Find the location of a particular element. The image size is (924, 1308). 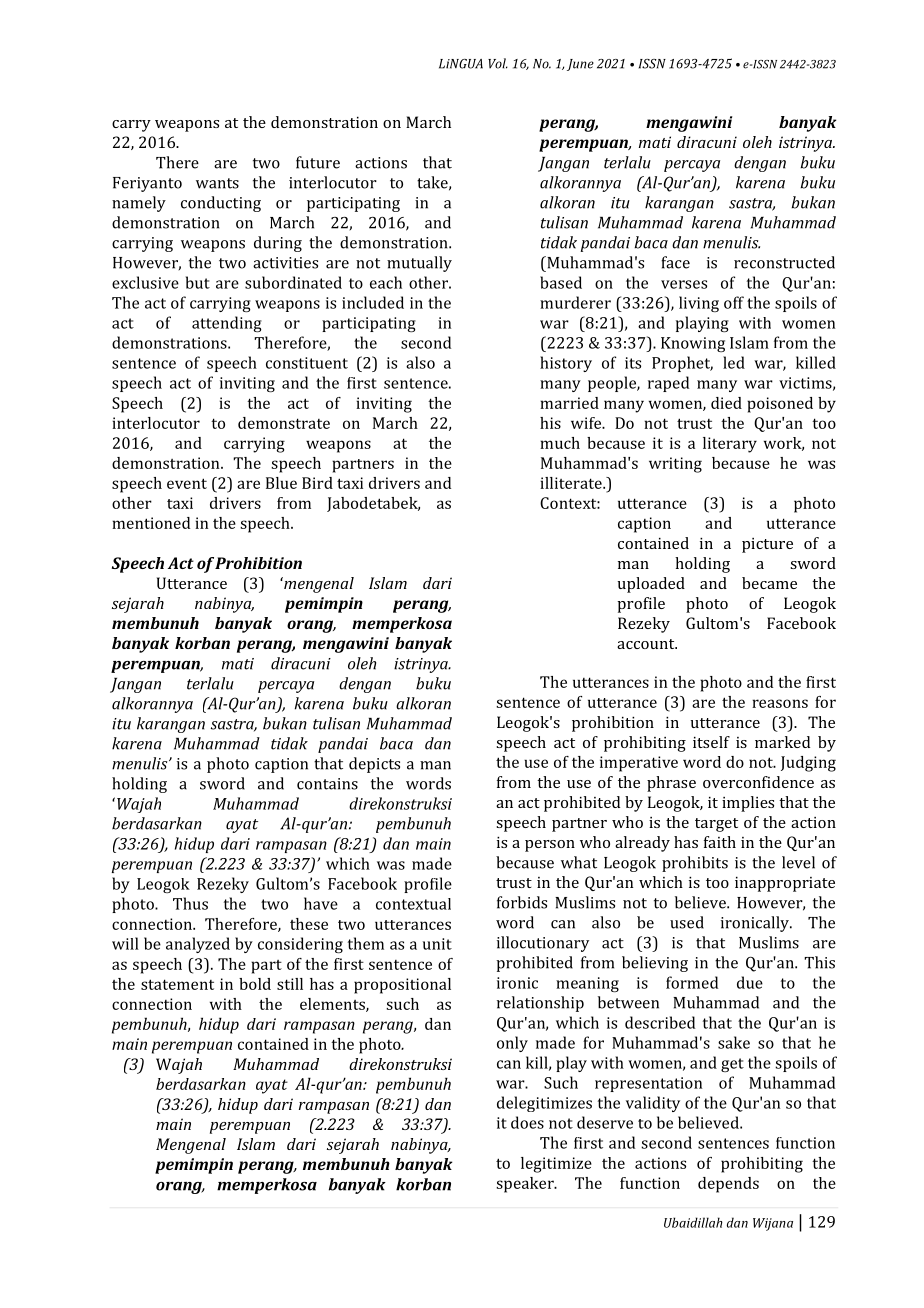

Vol is located at coordinates (498, 63).
